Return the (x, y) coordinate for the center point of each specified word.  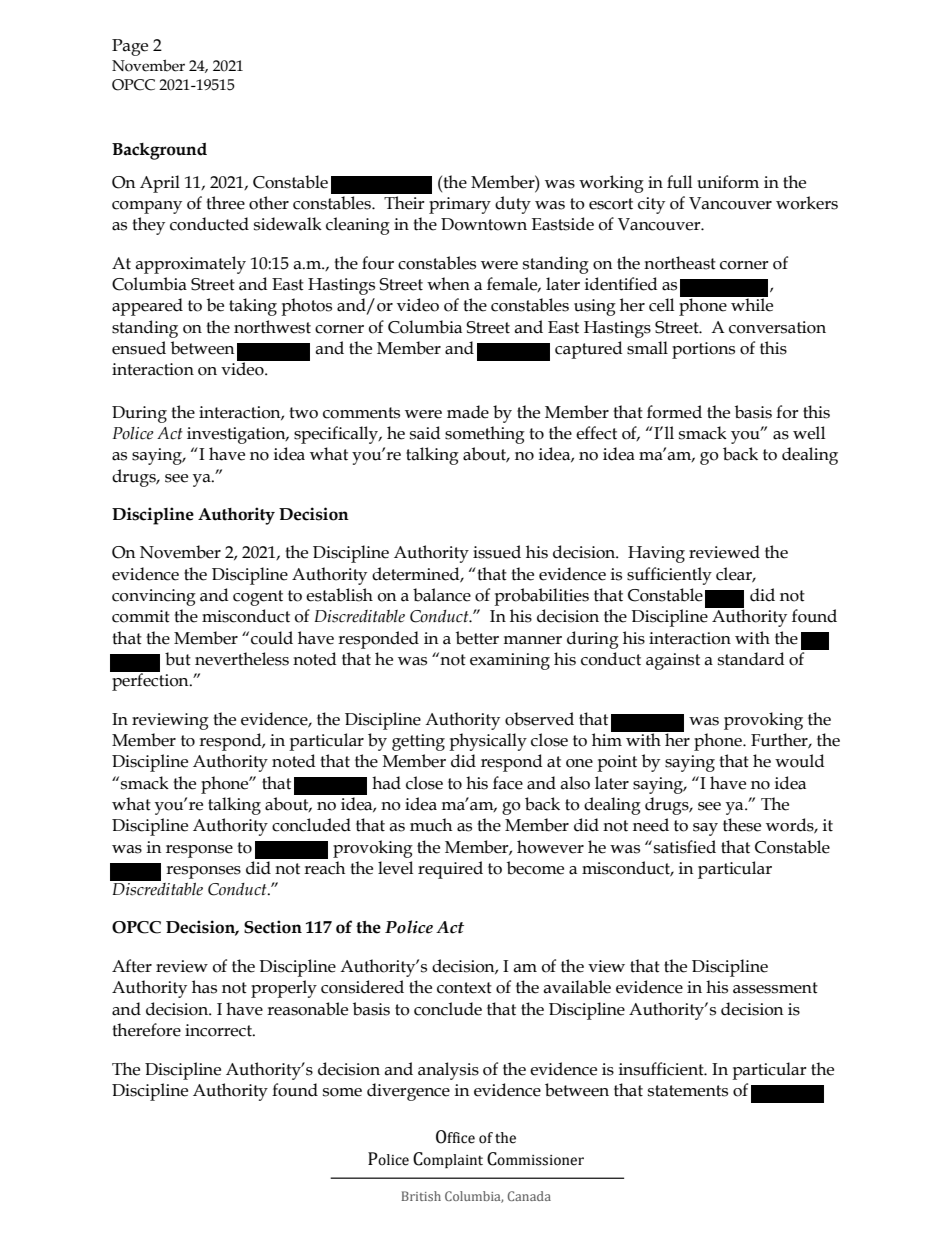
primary (460, 205)
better (477, 638)
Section (273, 927)
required (450, 870)
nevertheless (242, 659)
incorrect (219, 1030)
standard (751, 659)
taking (253, 307)
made (468, 412)
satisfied (685, 847)
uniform (728, 182)
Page (130, 47)
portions (703, 350)
